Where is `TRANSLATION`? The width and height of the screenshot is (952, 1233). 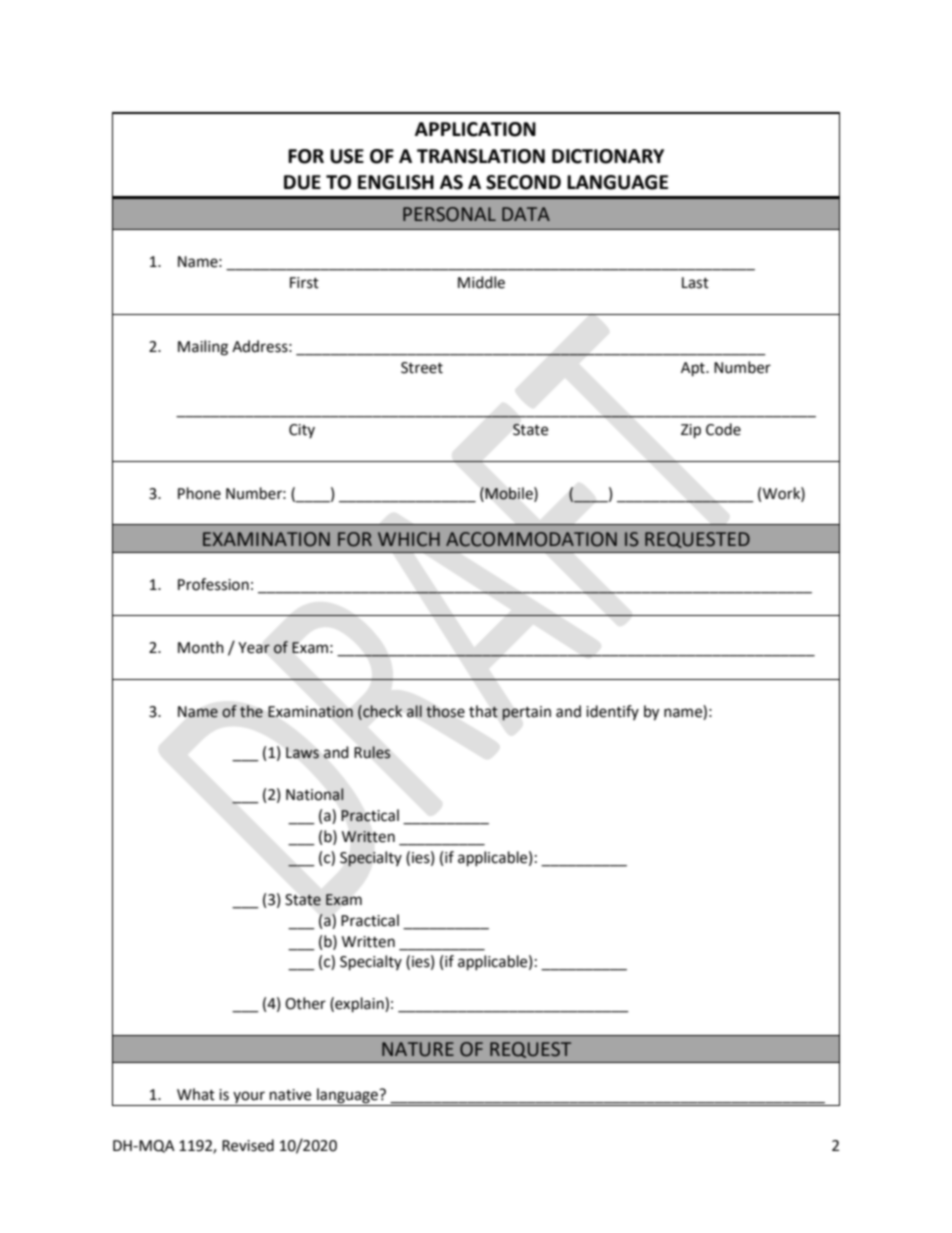
TRANSLATION is located at coordinates (481, 156).
